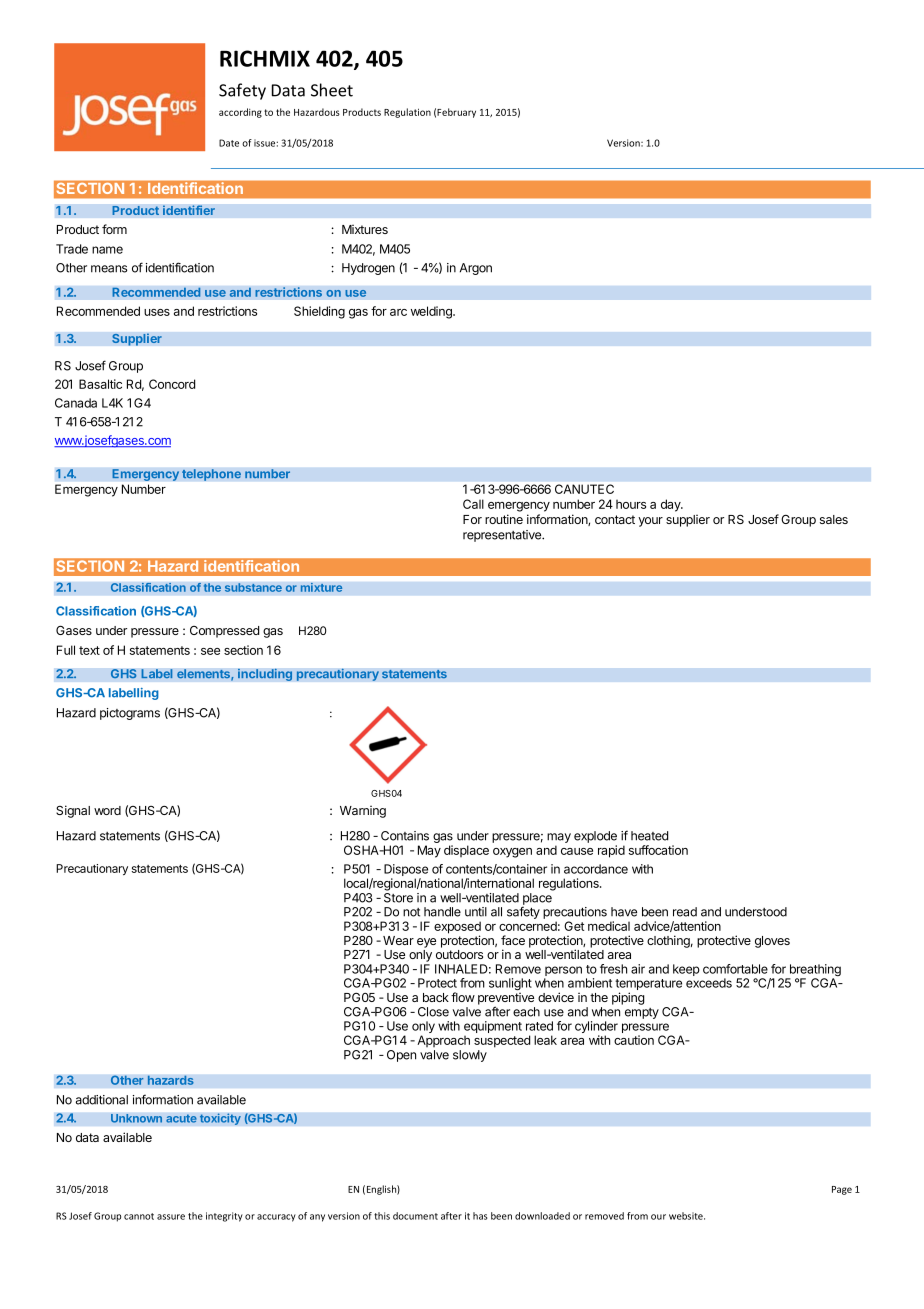 The width and height of the screenshot is (924, 1309). What do you see at coordinates (476, 269) in the screenshot?
I see `Argon` at bounding box center [476, 269].
